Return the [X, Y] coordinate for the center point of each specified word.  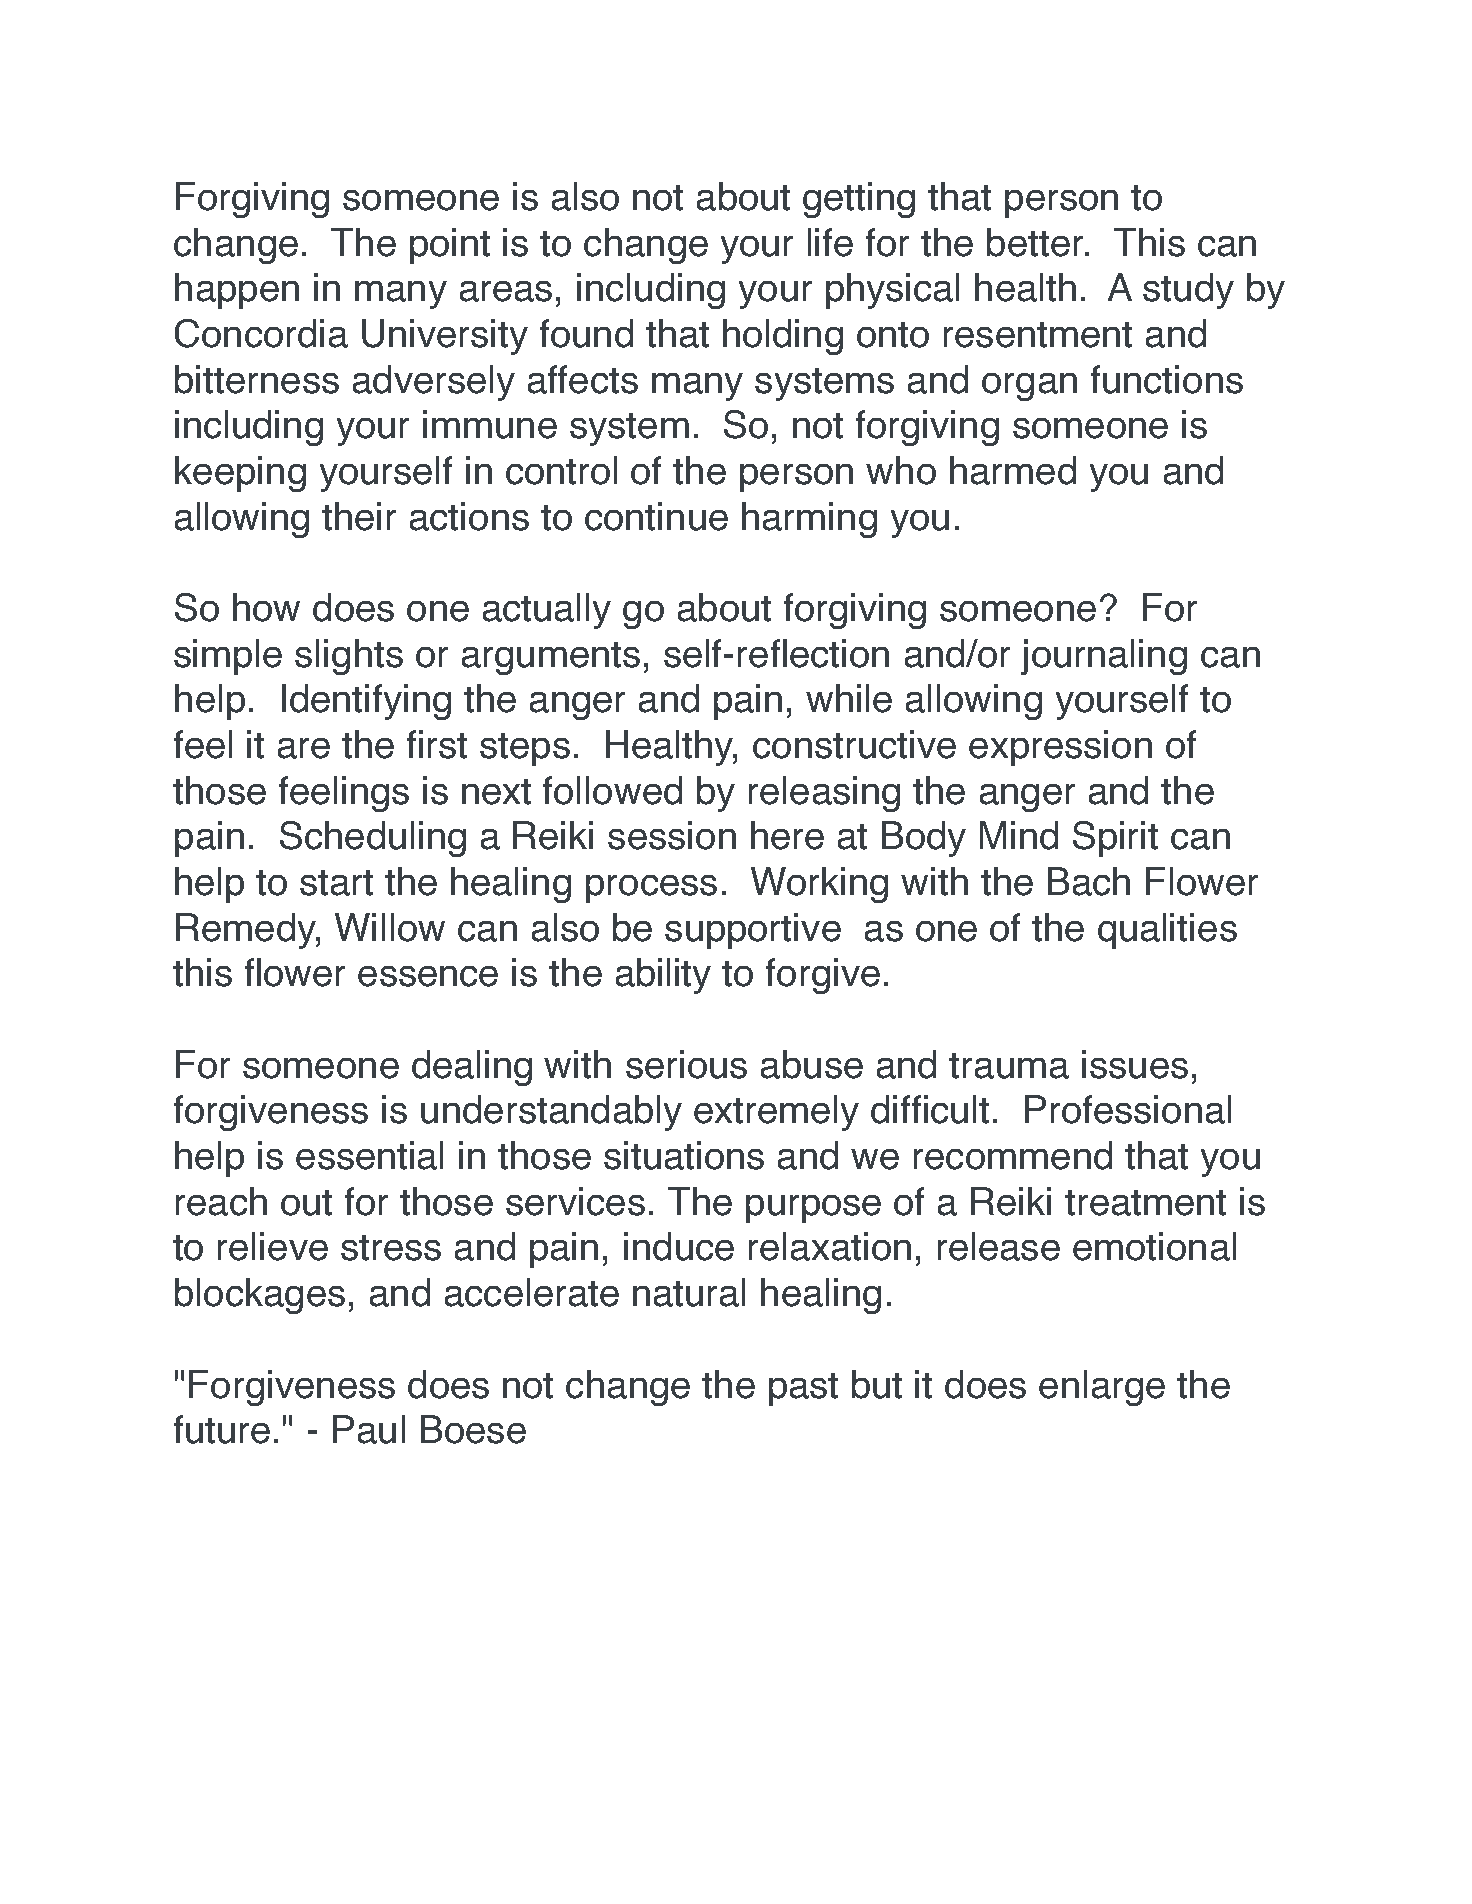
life [830, 242]
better [1036, 242]
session [672, 835]
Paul [369, 1429]
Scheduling [373, 839]
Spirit [1115, 839]
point [450, 246]
